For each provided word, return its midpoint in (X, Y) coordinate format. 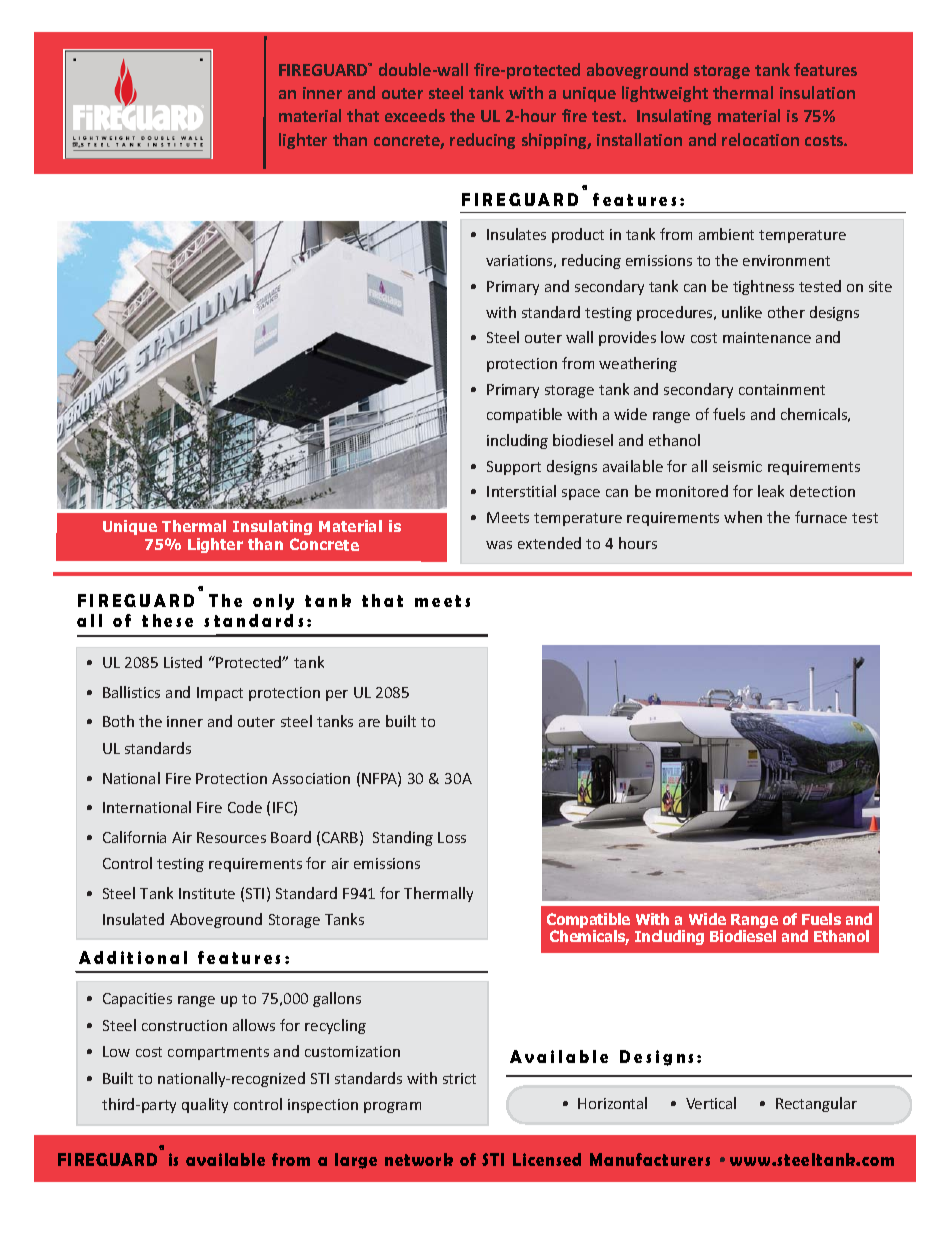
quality (205, 1105)
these (167, 620)
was (499, 545)
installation (639, 139)
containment (782, 389)
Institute (207, 893)
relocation (760, 139)
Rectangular (816, 1104)
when (743, 517)
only (273, 602)
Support (514, 468)
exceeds (415, 115)
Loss (452, 837)
